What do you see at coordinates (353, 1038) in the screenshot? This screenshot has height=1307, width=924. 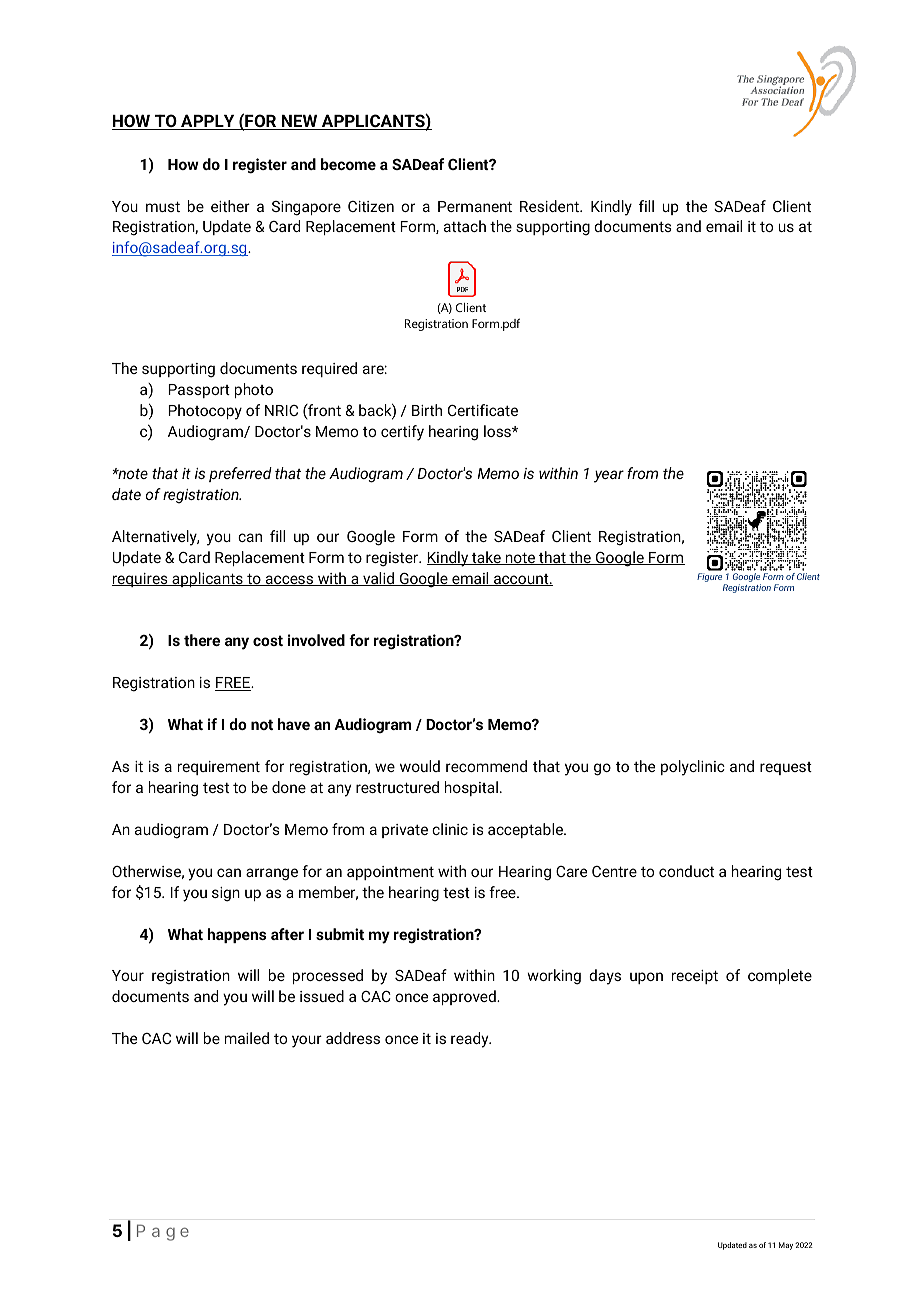 I see `address` at bounding box center [353, 1038].
